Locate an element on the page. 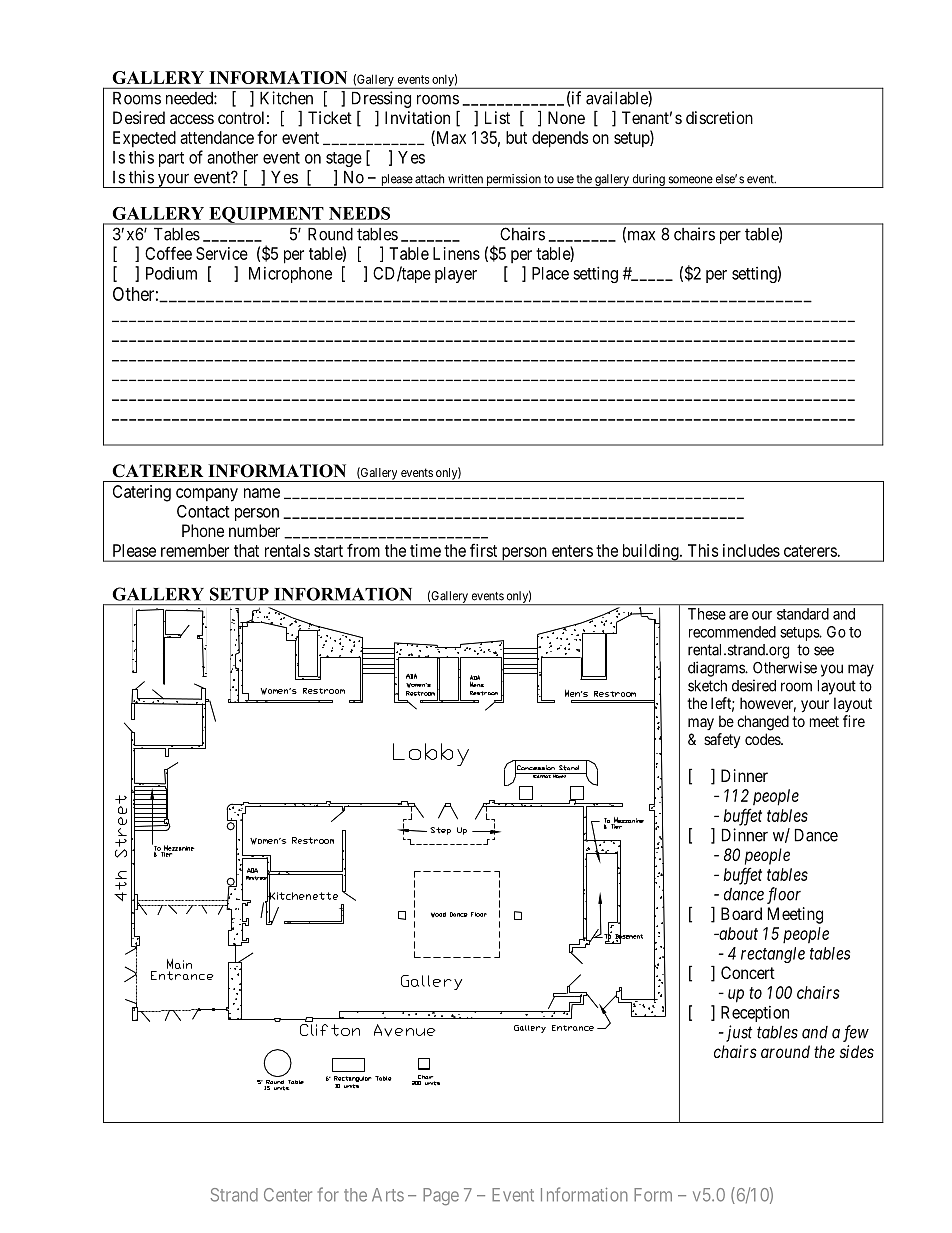 The width and height of the document is (952, 1233). recommended is located at coordinates (732, 632).
